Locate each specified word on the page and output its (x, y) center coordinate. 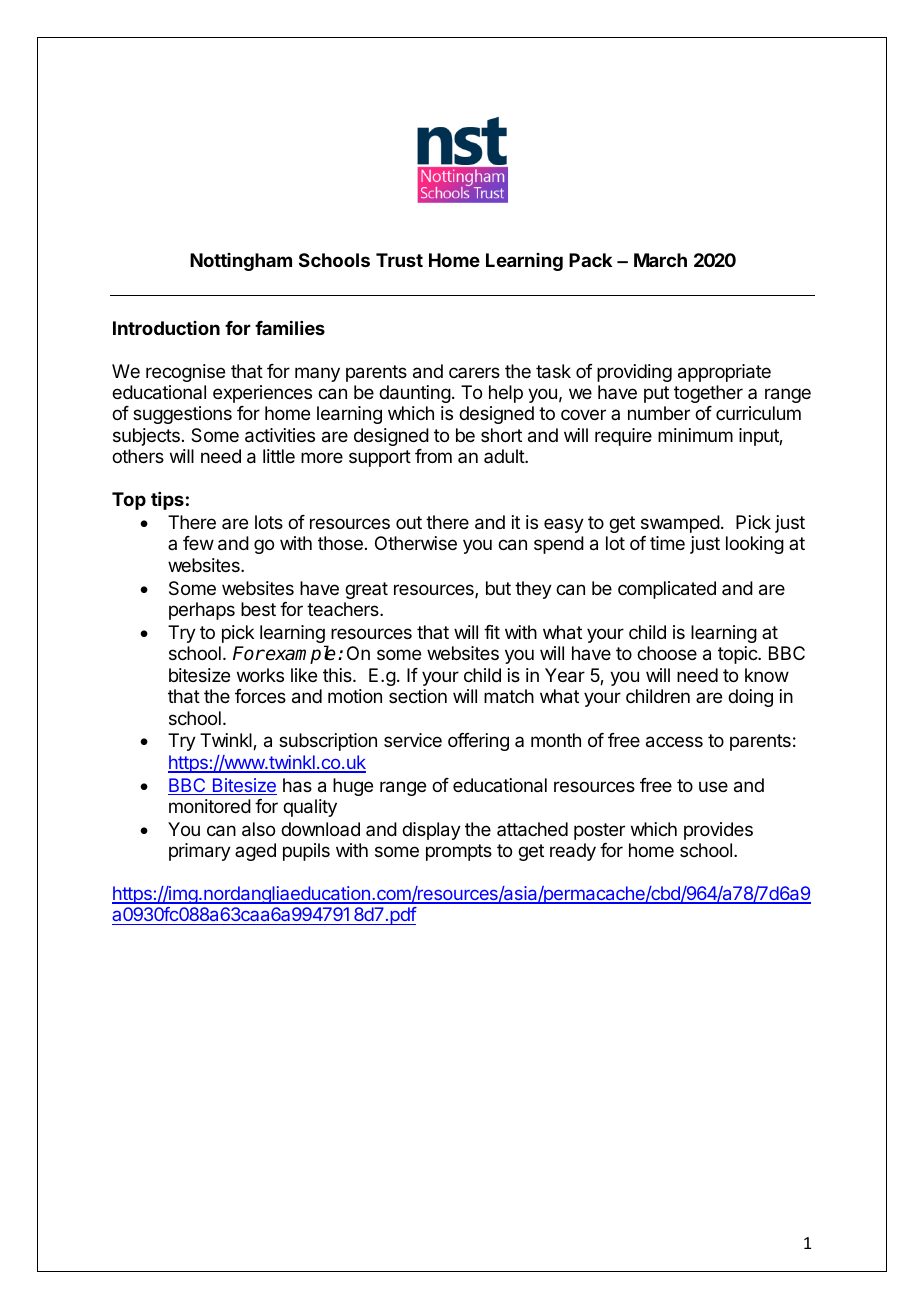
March (660, 260)
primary (200, 852)
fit (492, 632)
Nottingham (241, 262)
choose (667, 653)
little (279, 456)
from (433, 456)
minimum (695, 435)
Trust (399, 260)
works (260, 675)
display (431, 831)
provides (718, 831)
